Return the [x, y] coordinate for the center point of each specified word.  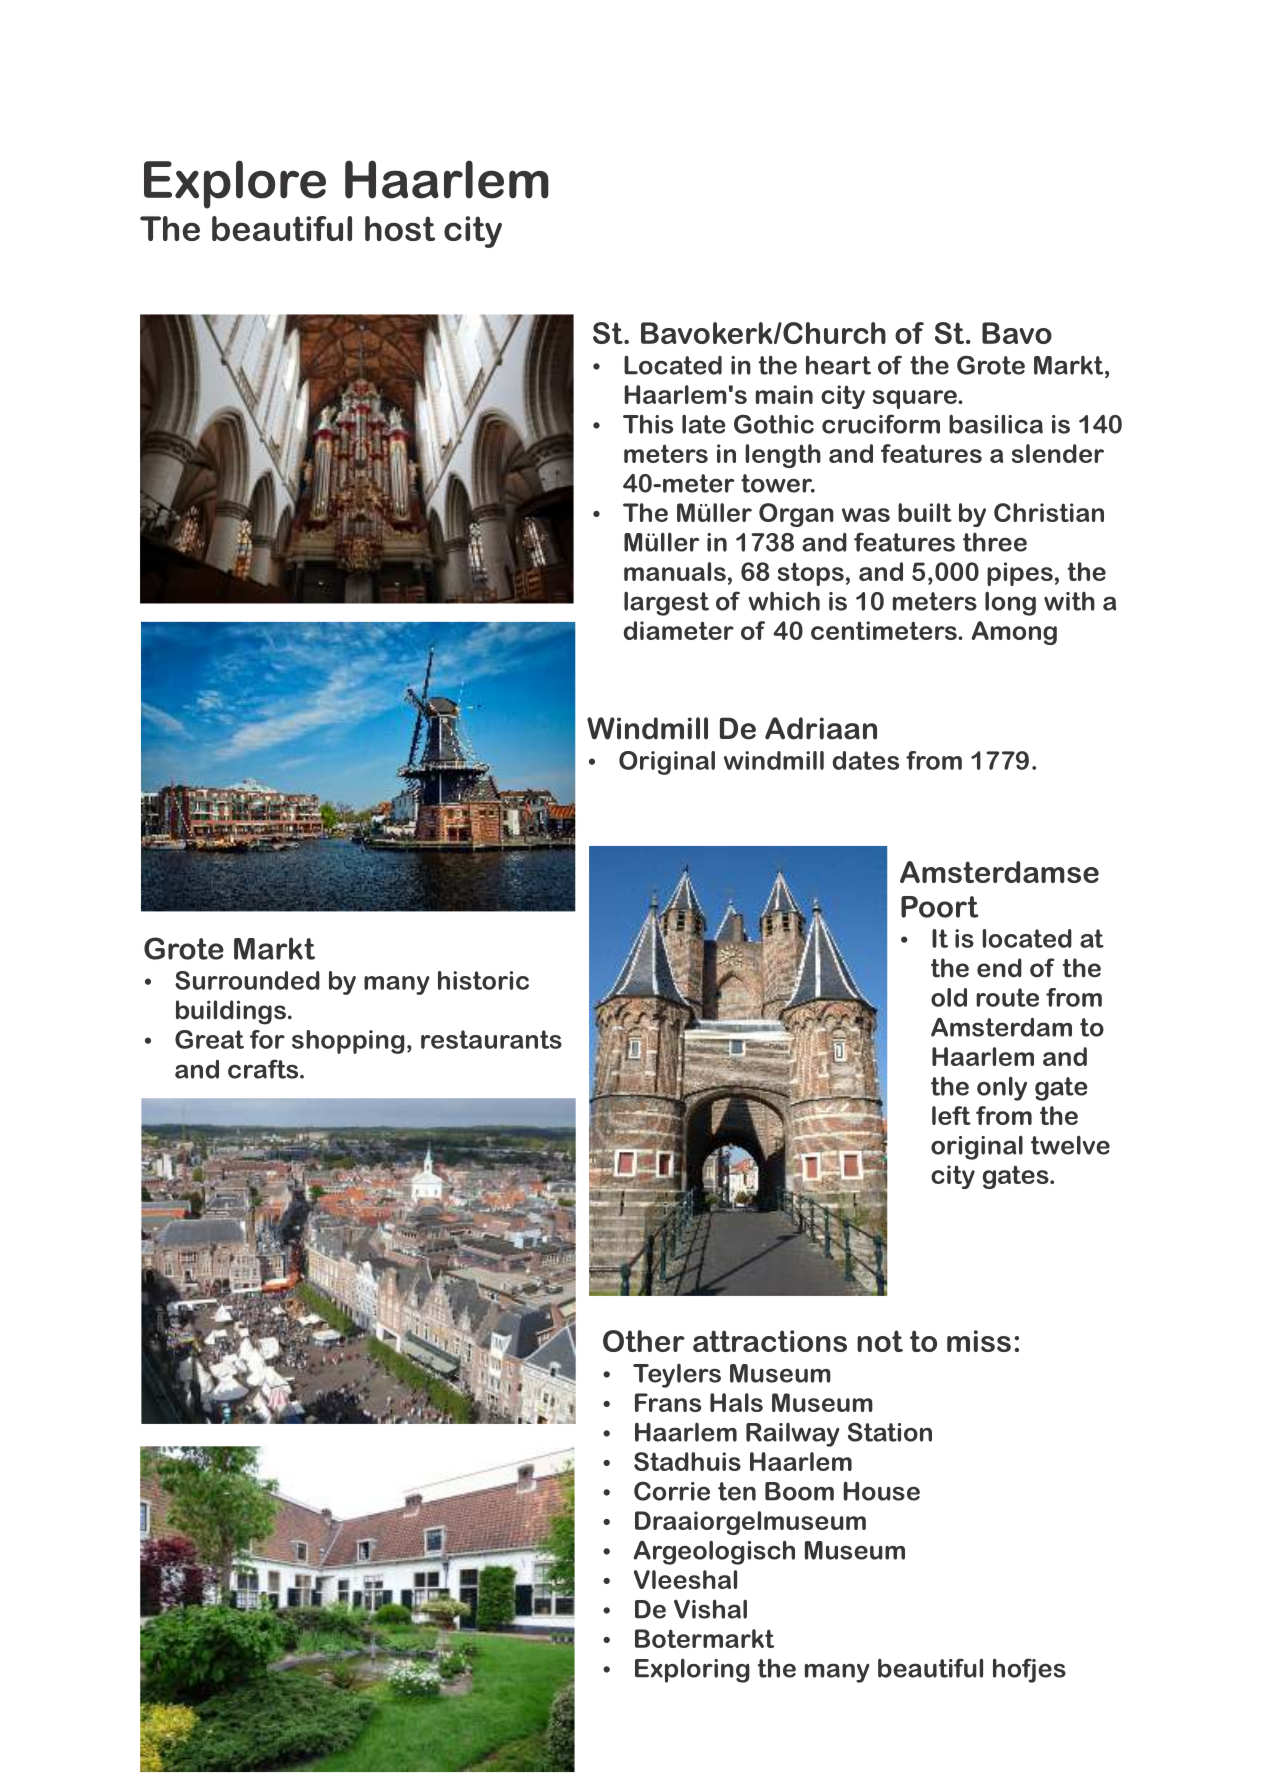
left [951, 1115]
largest [666, 603]
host [400, 228]
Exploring [692, 1670]
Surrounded [247, 980]
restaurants [491, 1039]
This [648, 424]
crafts [264, 1069]
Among [1014, 633]
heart [838, 365]
